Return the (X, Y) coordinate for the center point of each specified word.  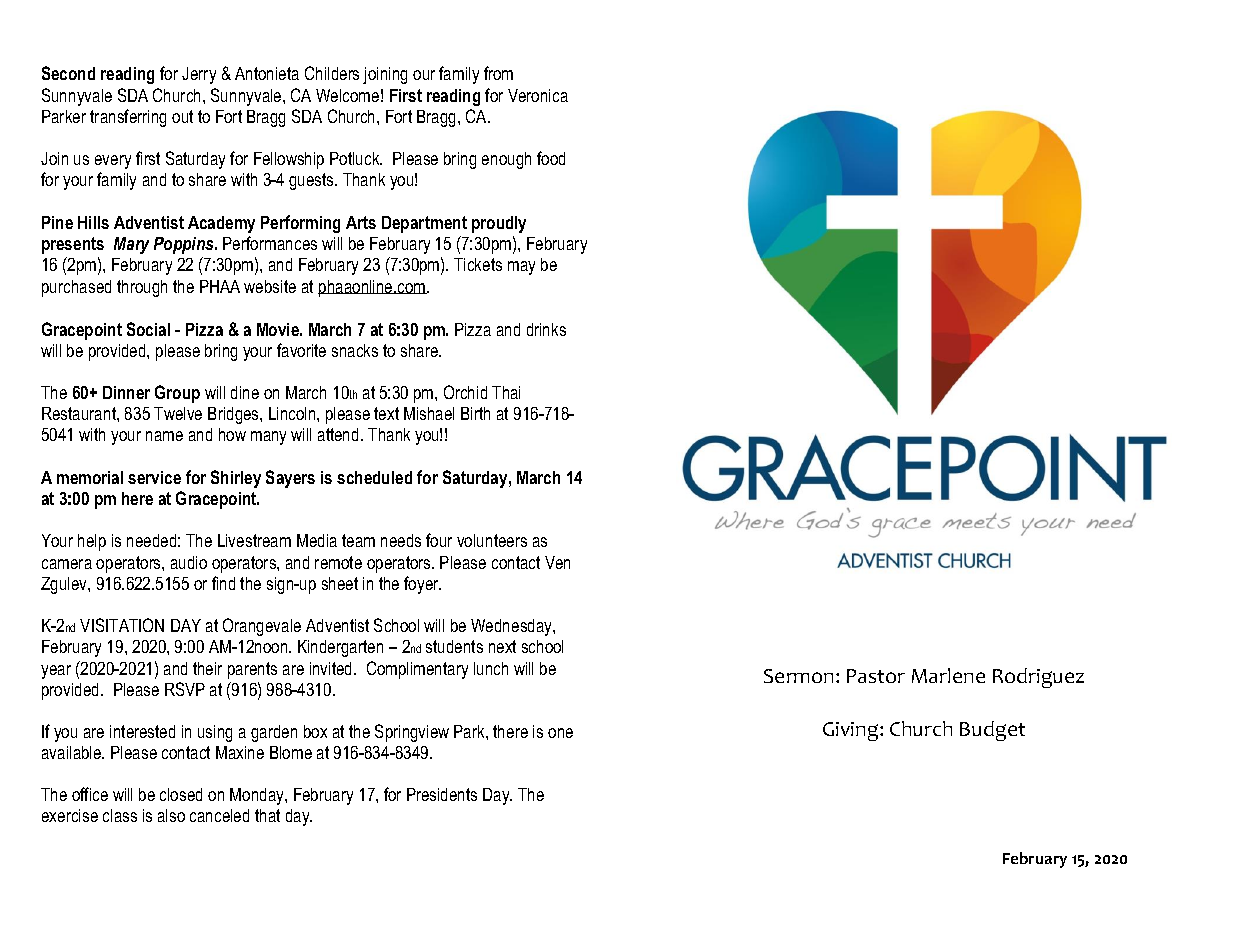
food (551, 158)
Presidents (442, 794)
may (521, 268)
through (142, 288)
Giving (852, 731)
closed (181, 794)
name (164, 436)
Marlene (948, 675)
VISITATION (122, 625)
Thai (506, 392)
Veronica (538, 95)
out (182, 116)
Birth (475, 413)
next (502, 646)
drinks (546, 329)
